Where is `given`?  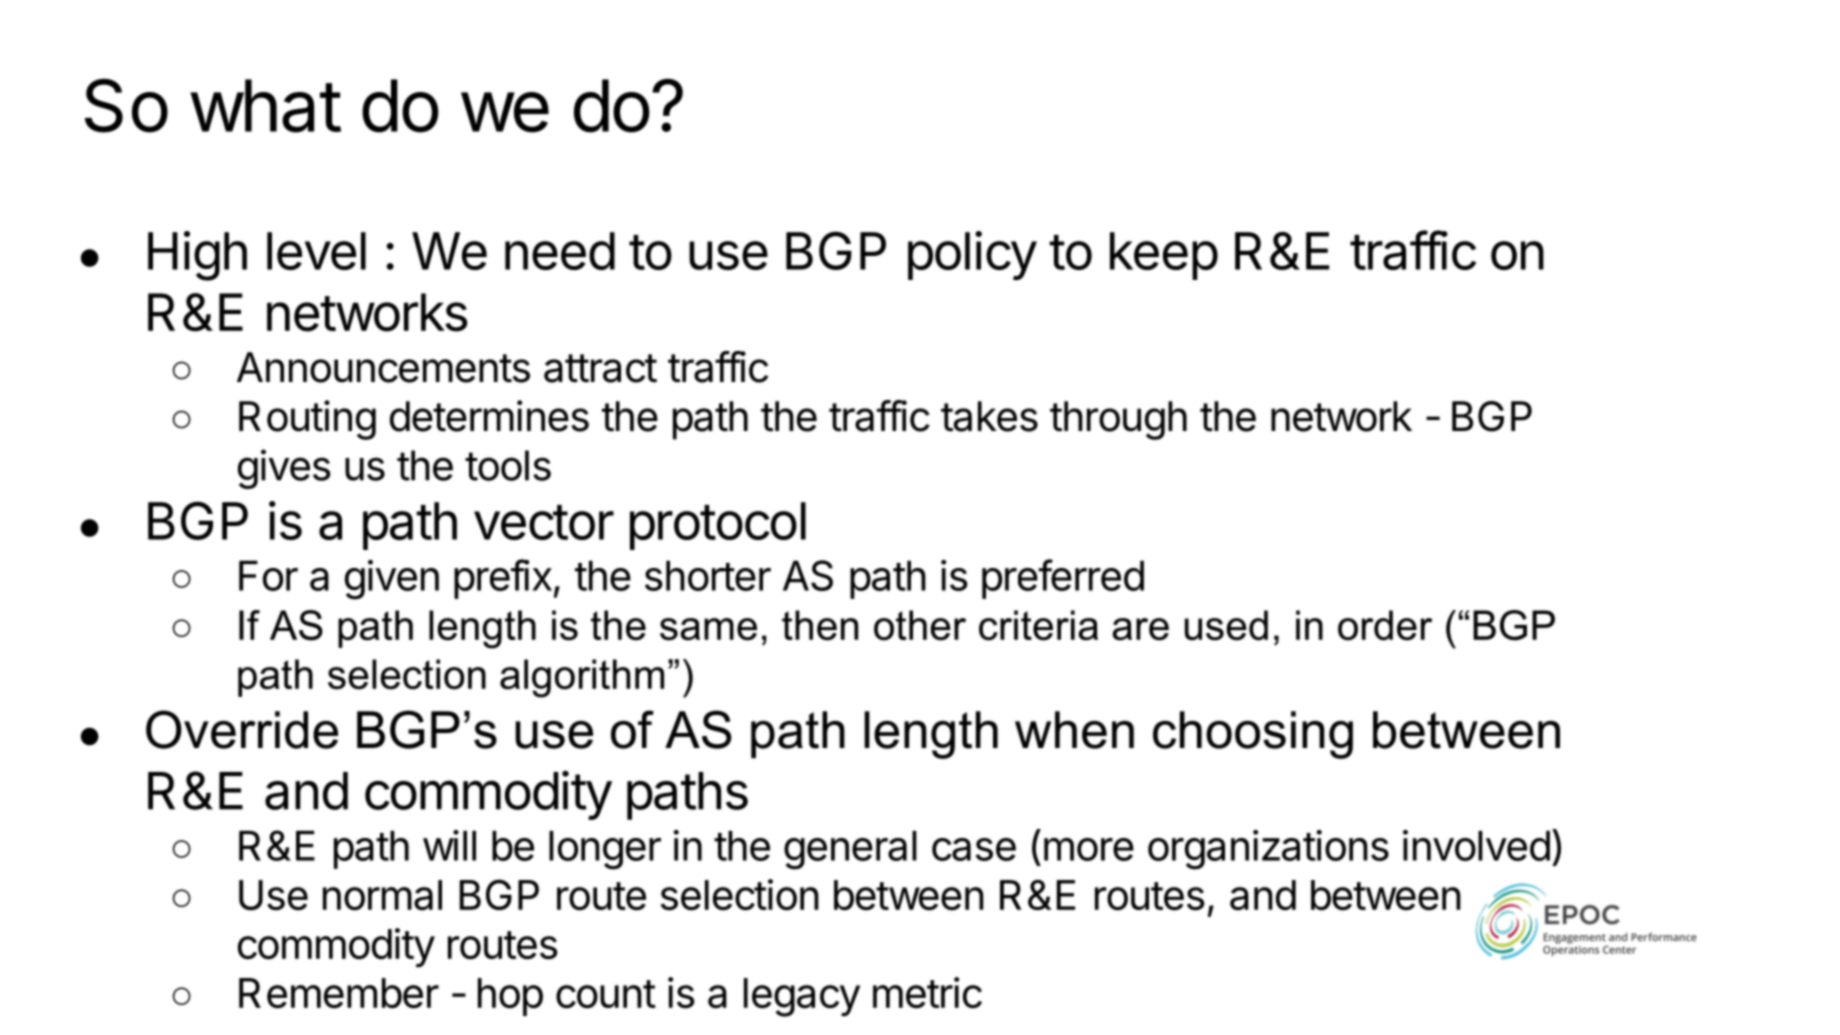 given is located at coordinates (392, 580).
